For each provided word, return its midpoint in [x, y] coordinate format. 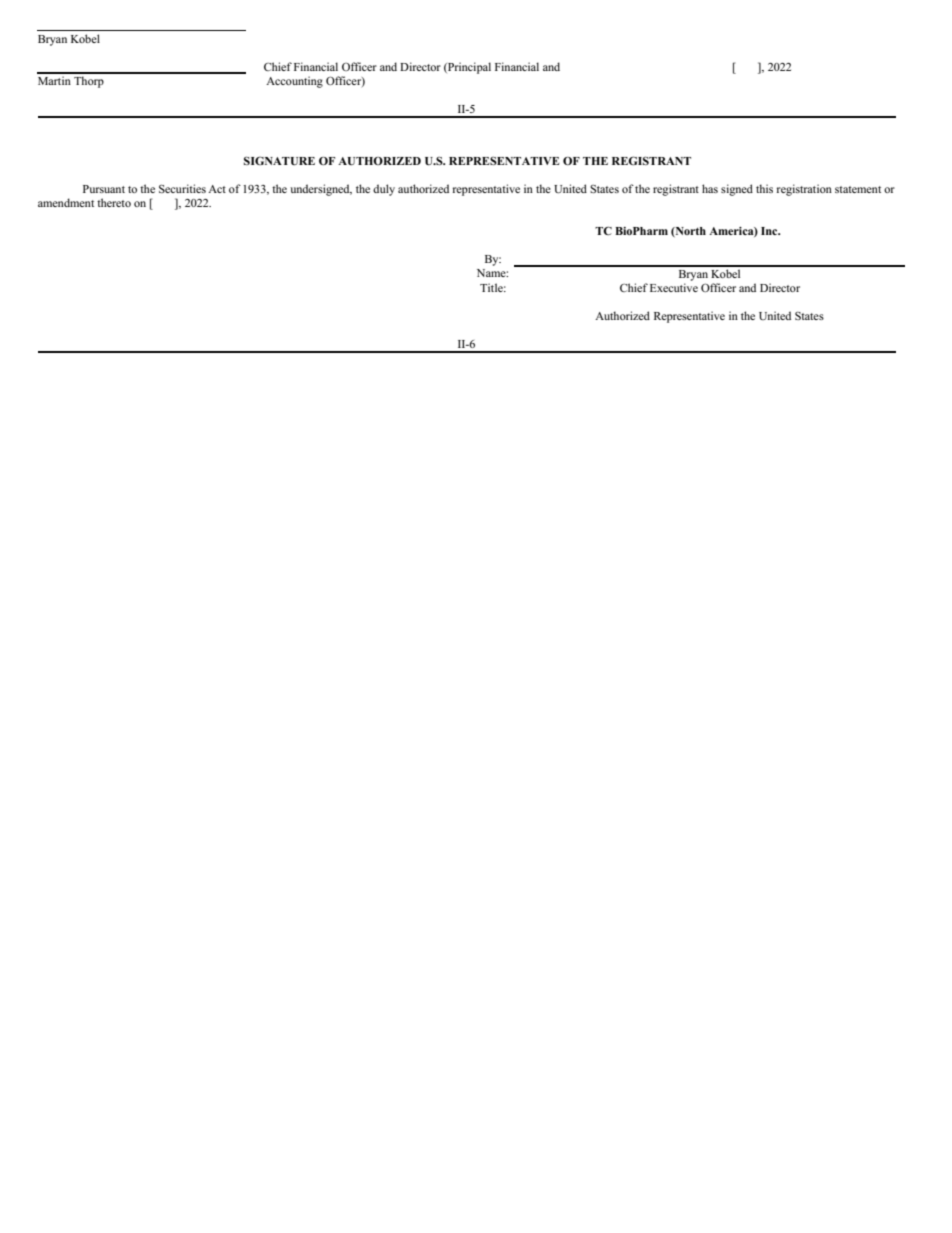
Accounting [294, 82]
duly [384, 190]
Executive [674, 287]
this [764, 188]
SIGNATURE [279, 161]
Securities [182, 188]
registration [804, 190]
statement [858, 189]
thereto [114, 202]
